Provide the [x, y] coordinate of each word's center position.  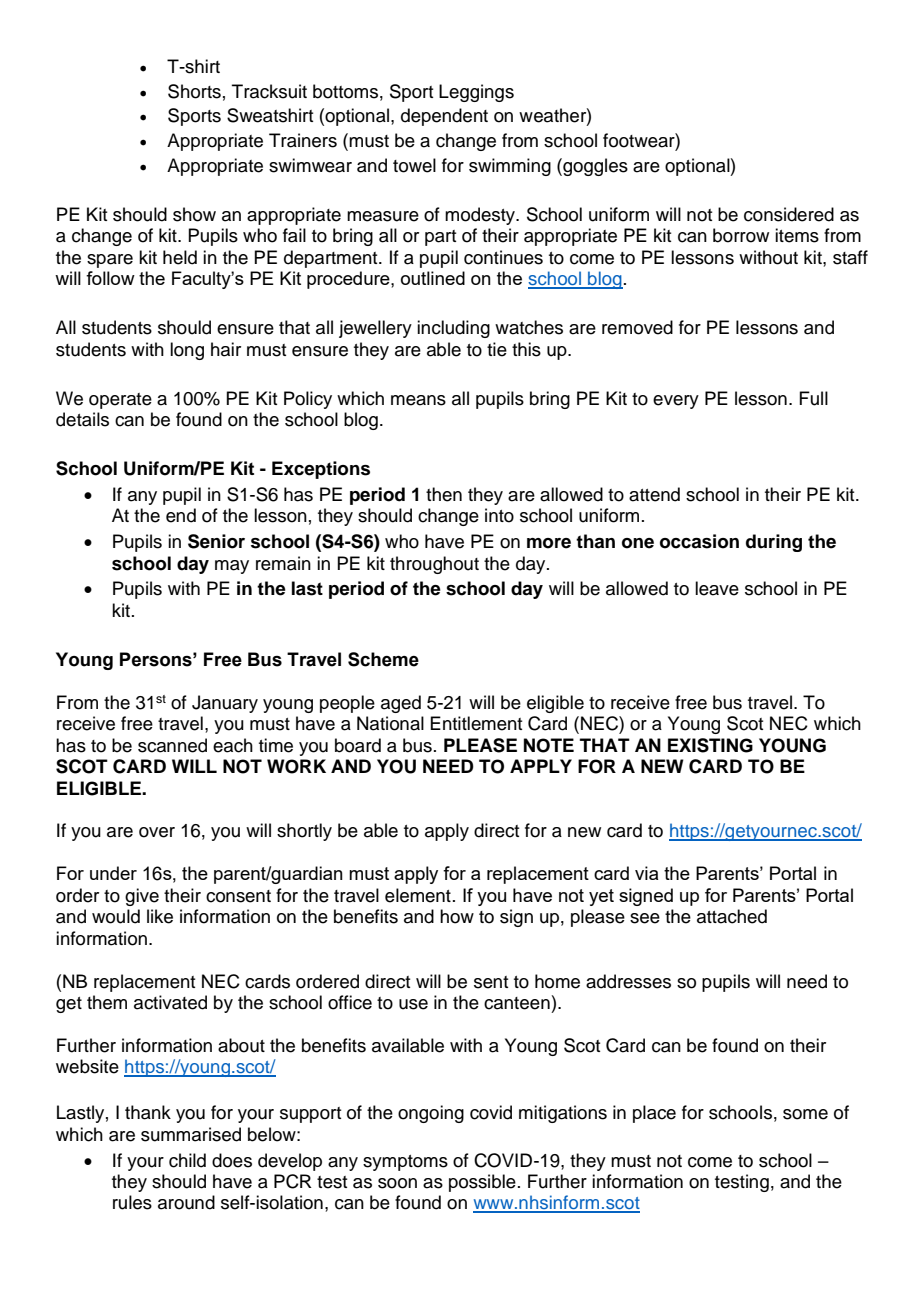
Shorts [194, 91]
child [187, 1160]
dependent [444, 117]
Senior [216, 541]
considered [789, 214]
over [157, 832]
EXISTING [710, 745]
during [774, 543]
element [418, 895]
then [444, 494]
